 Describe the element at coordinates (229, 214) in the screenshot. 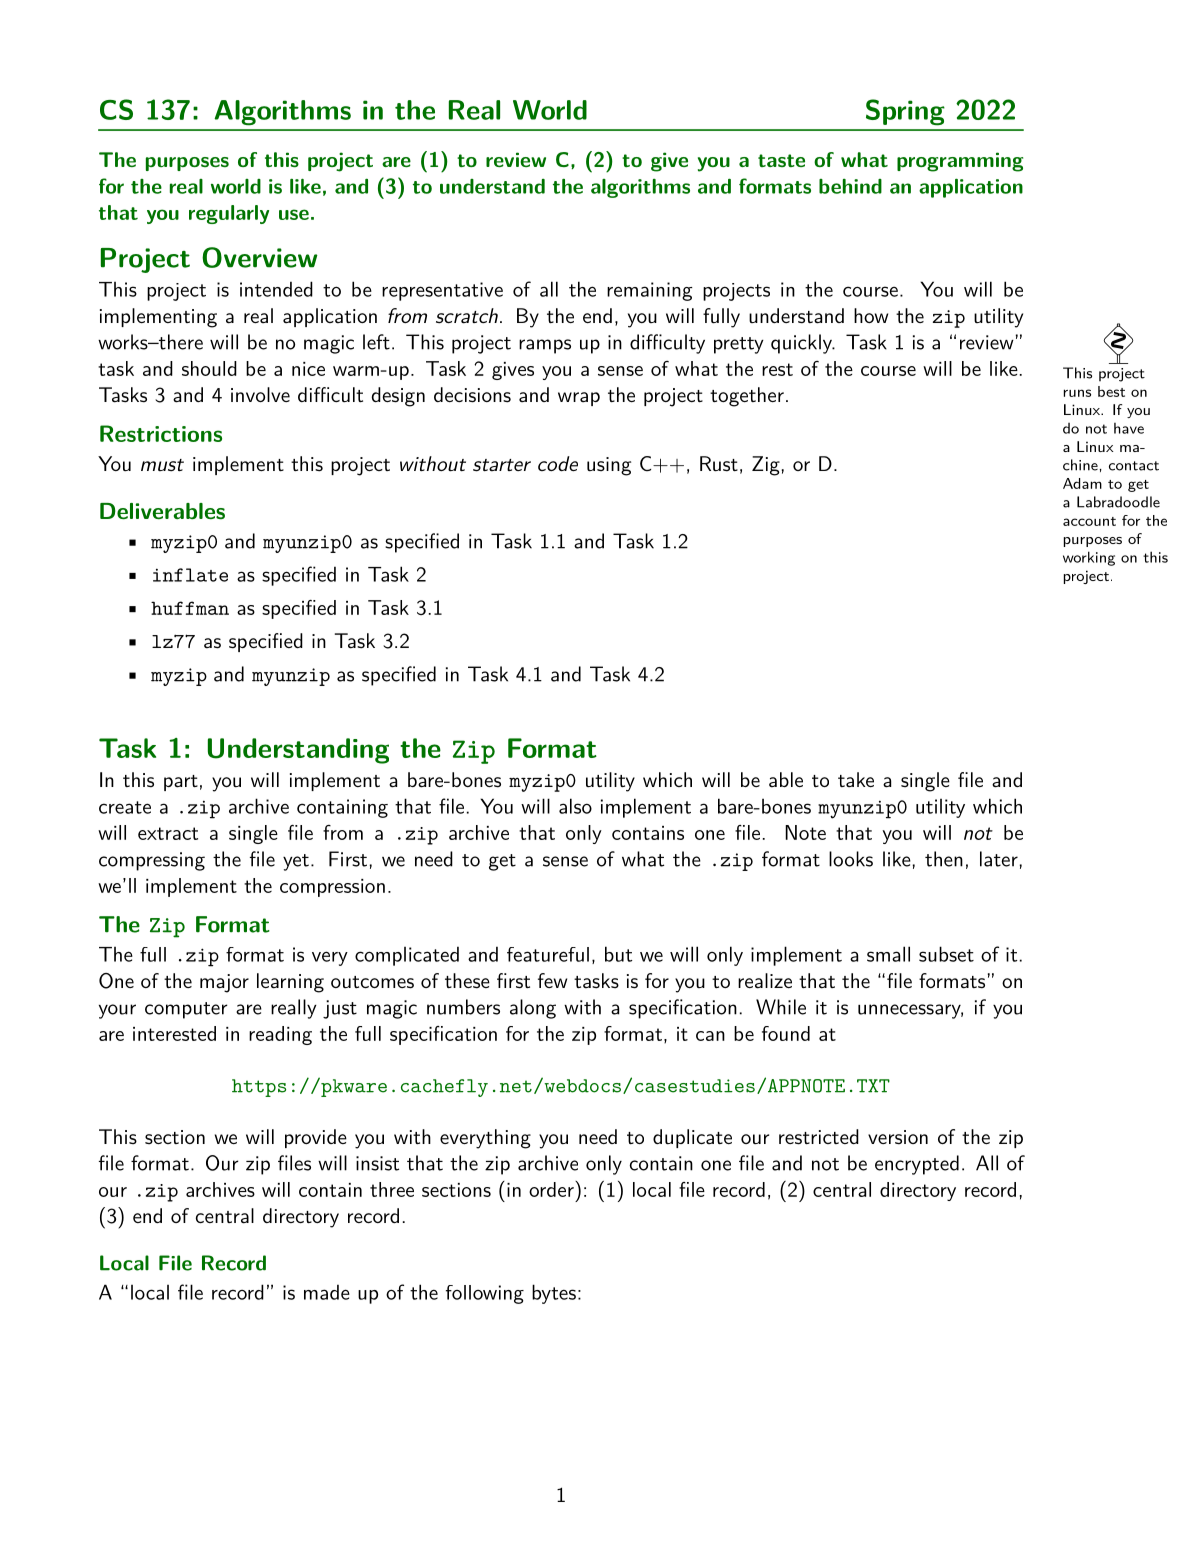

I see `regularly` at that location.
